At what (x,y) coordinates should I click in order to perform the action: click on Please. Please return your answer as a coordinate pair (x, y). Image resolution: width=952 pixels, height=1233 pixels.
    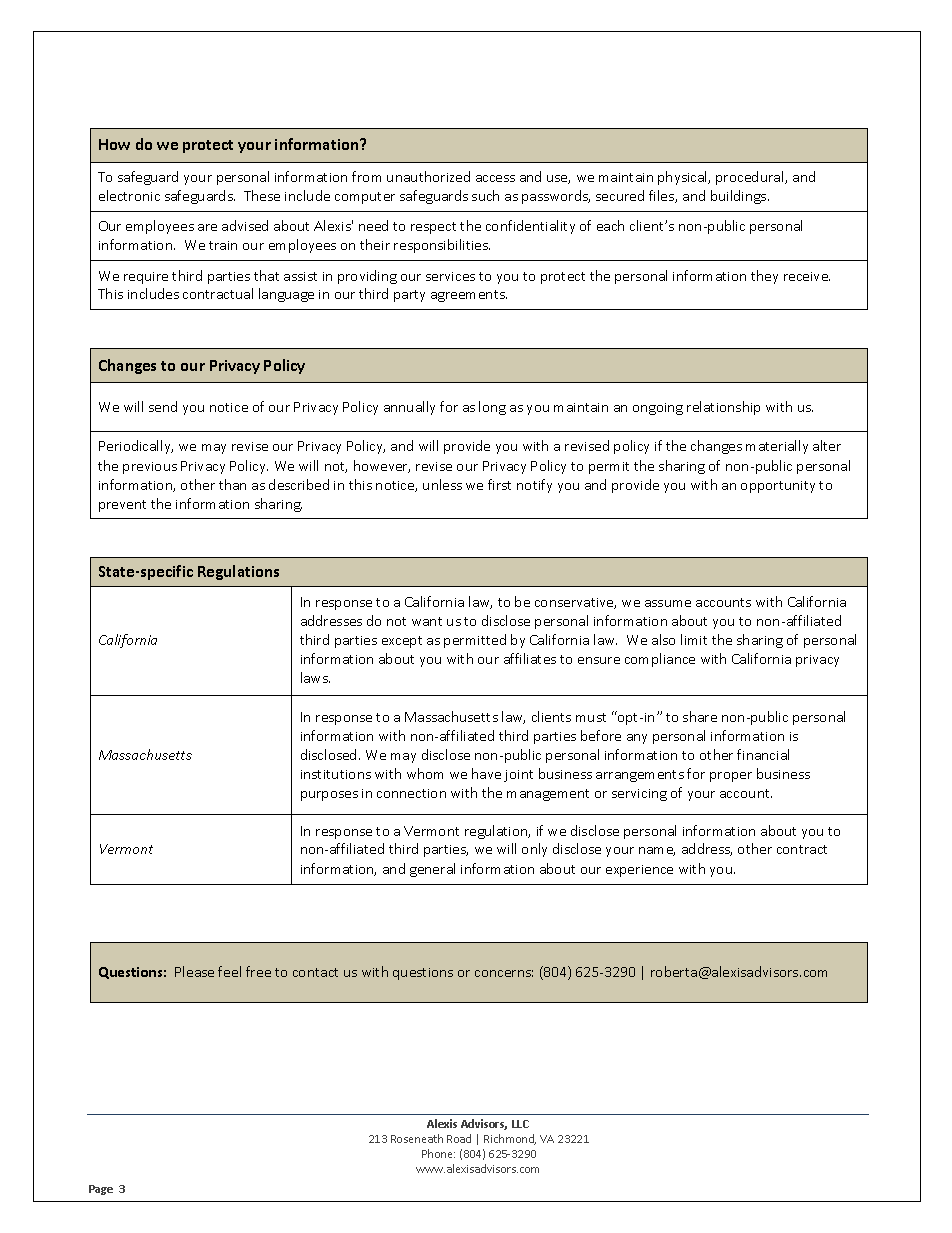
    Looking at the image, I should click on (194, 971).
